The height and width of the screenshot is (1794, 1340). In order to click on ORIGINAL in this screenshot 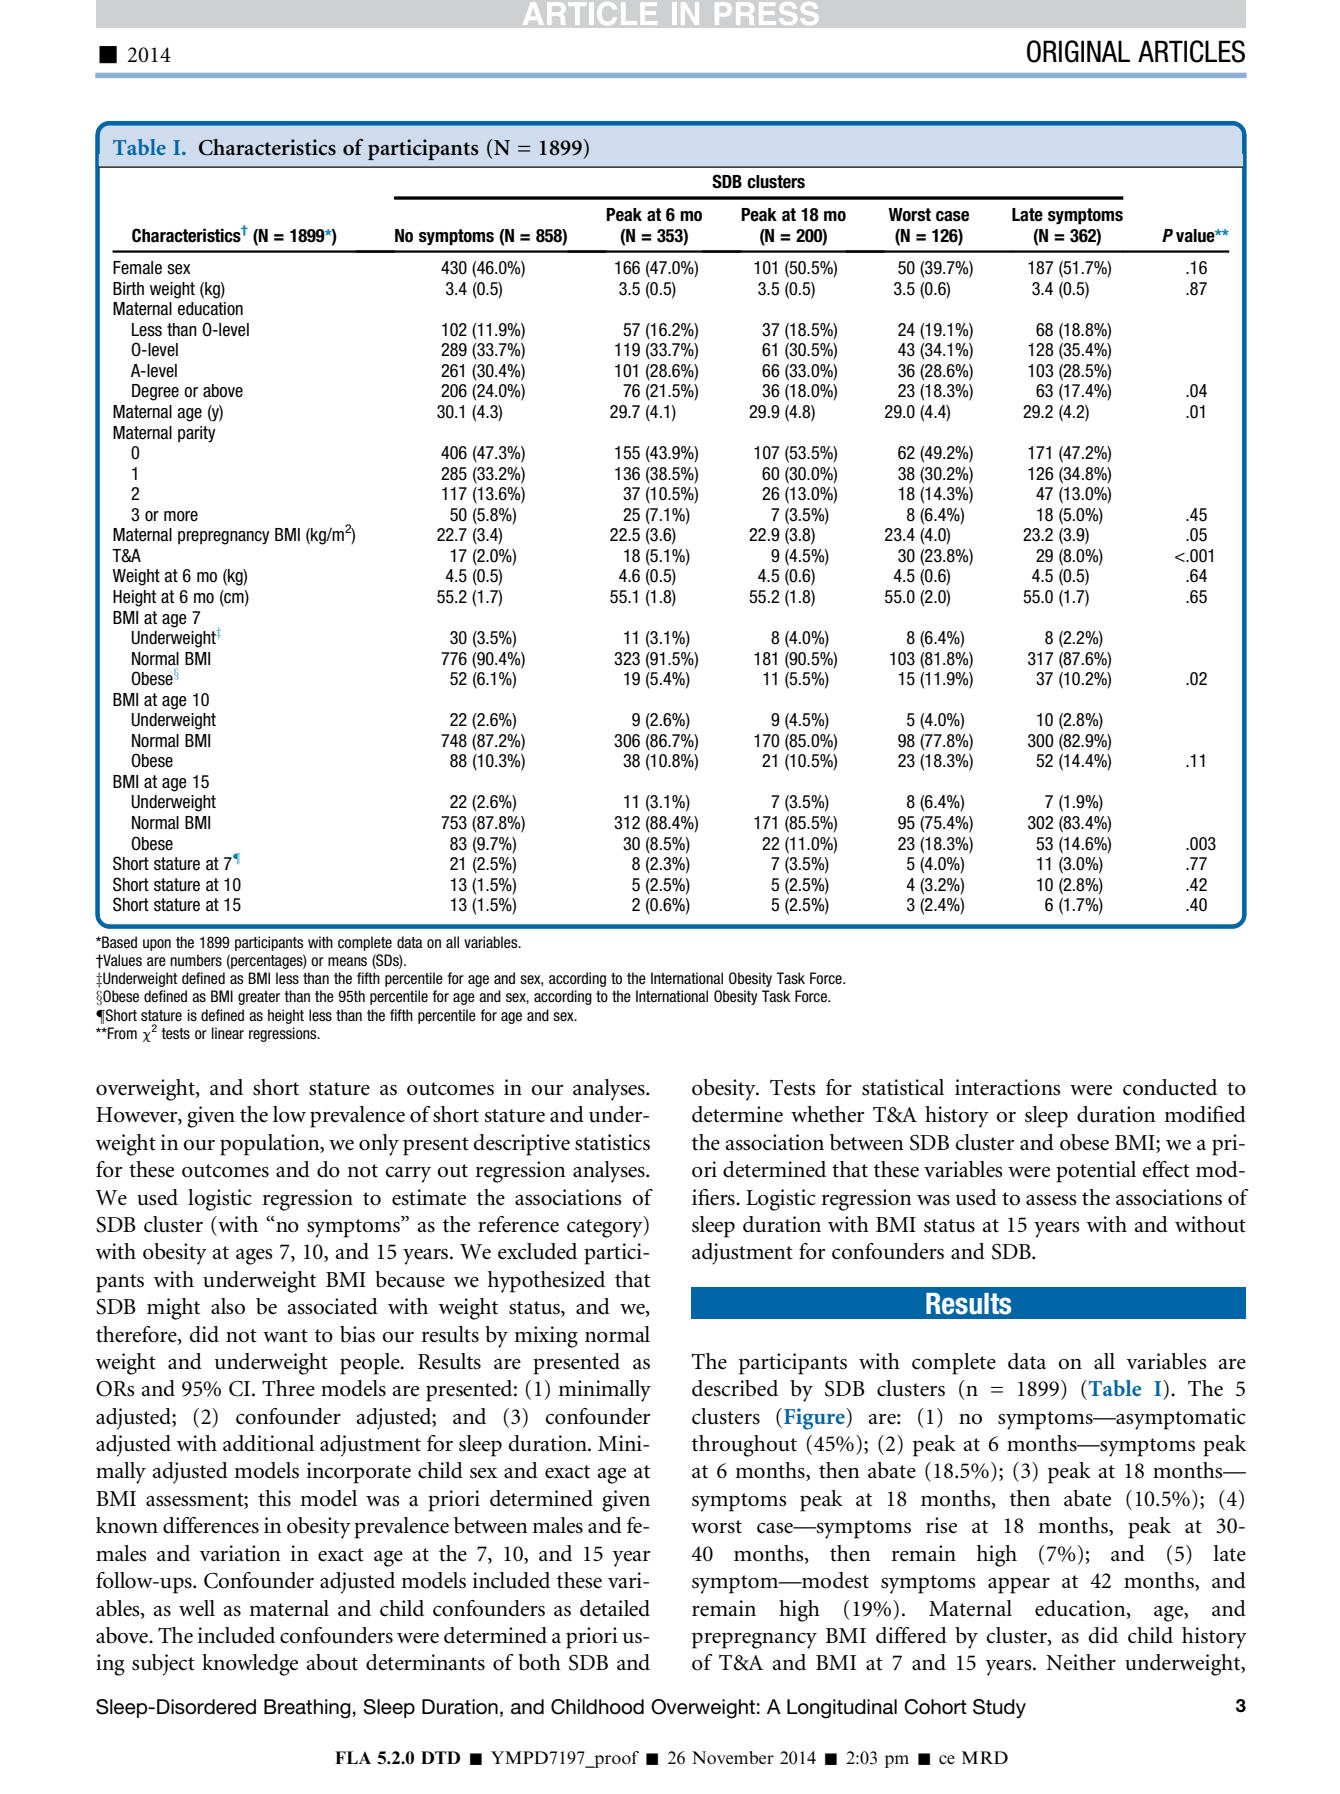, I will do `click(1078, 51)`.
